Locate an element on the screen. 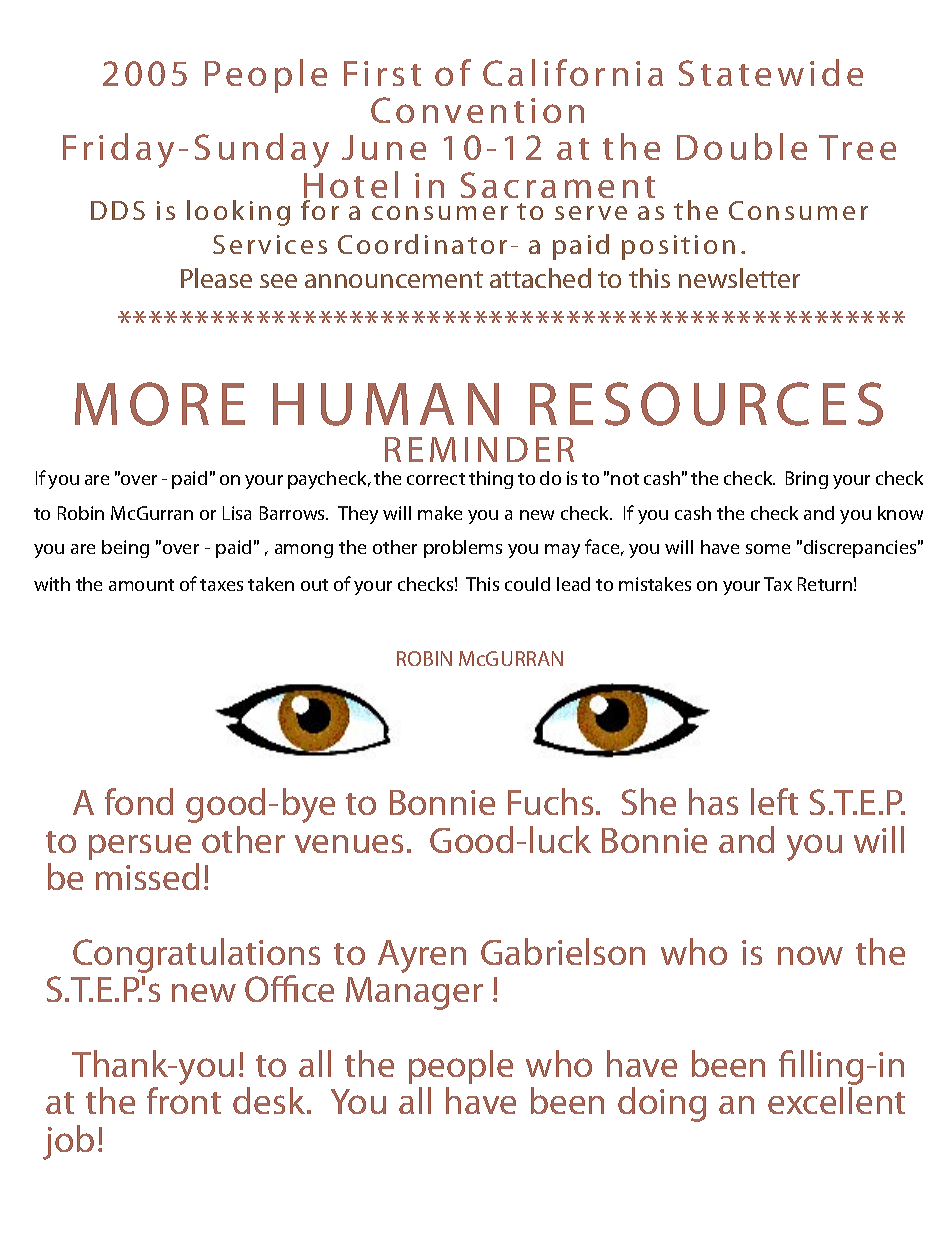 This screenshot has height=1233, width=952. Lisa is located at coordinates (237, 513).
